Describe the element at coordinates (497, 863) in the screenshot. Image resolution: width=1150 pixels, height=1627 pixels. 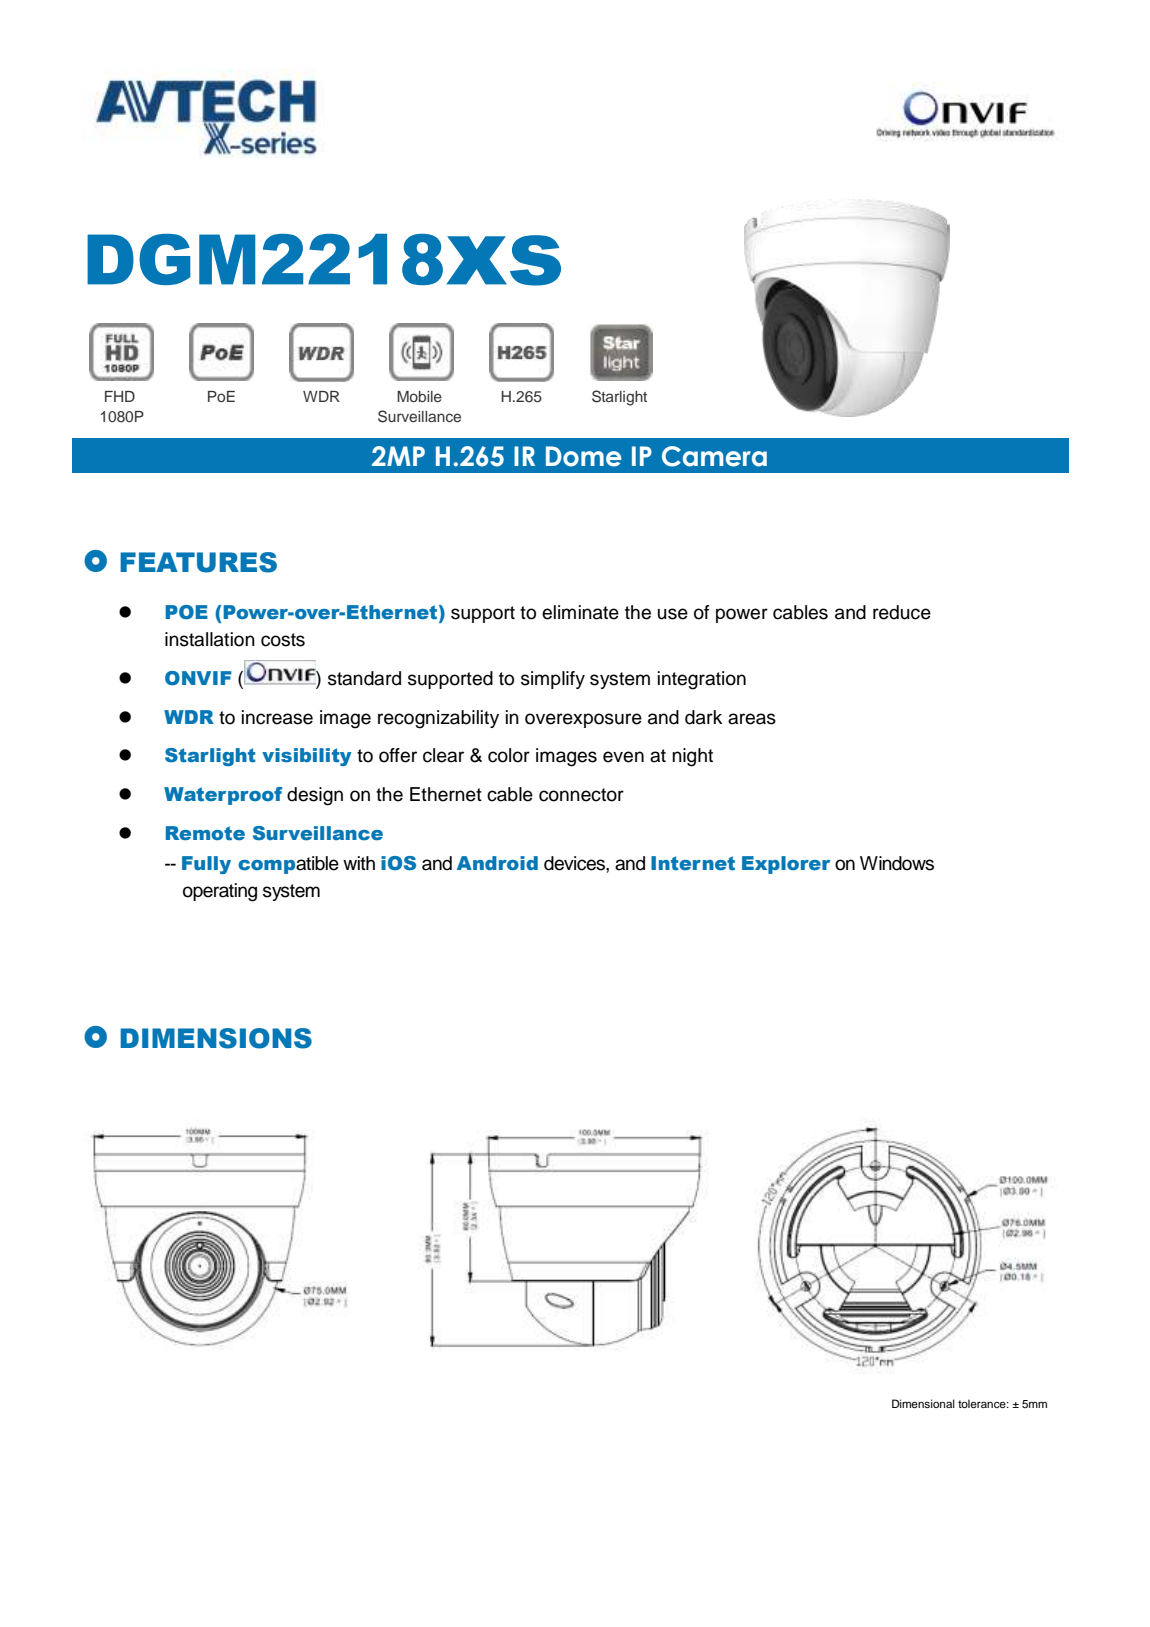
I see `Android` at that location.
